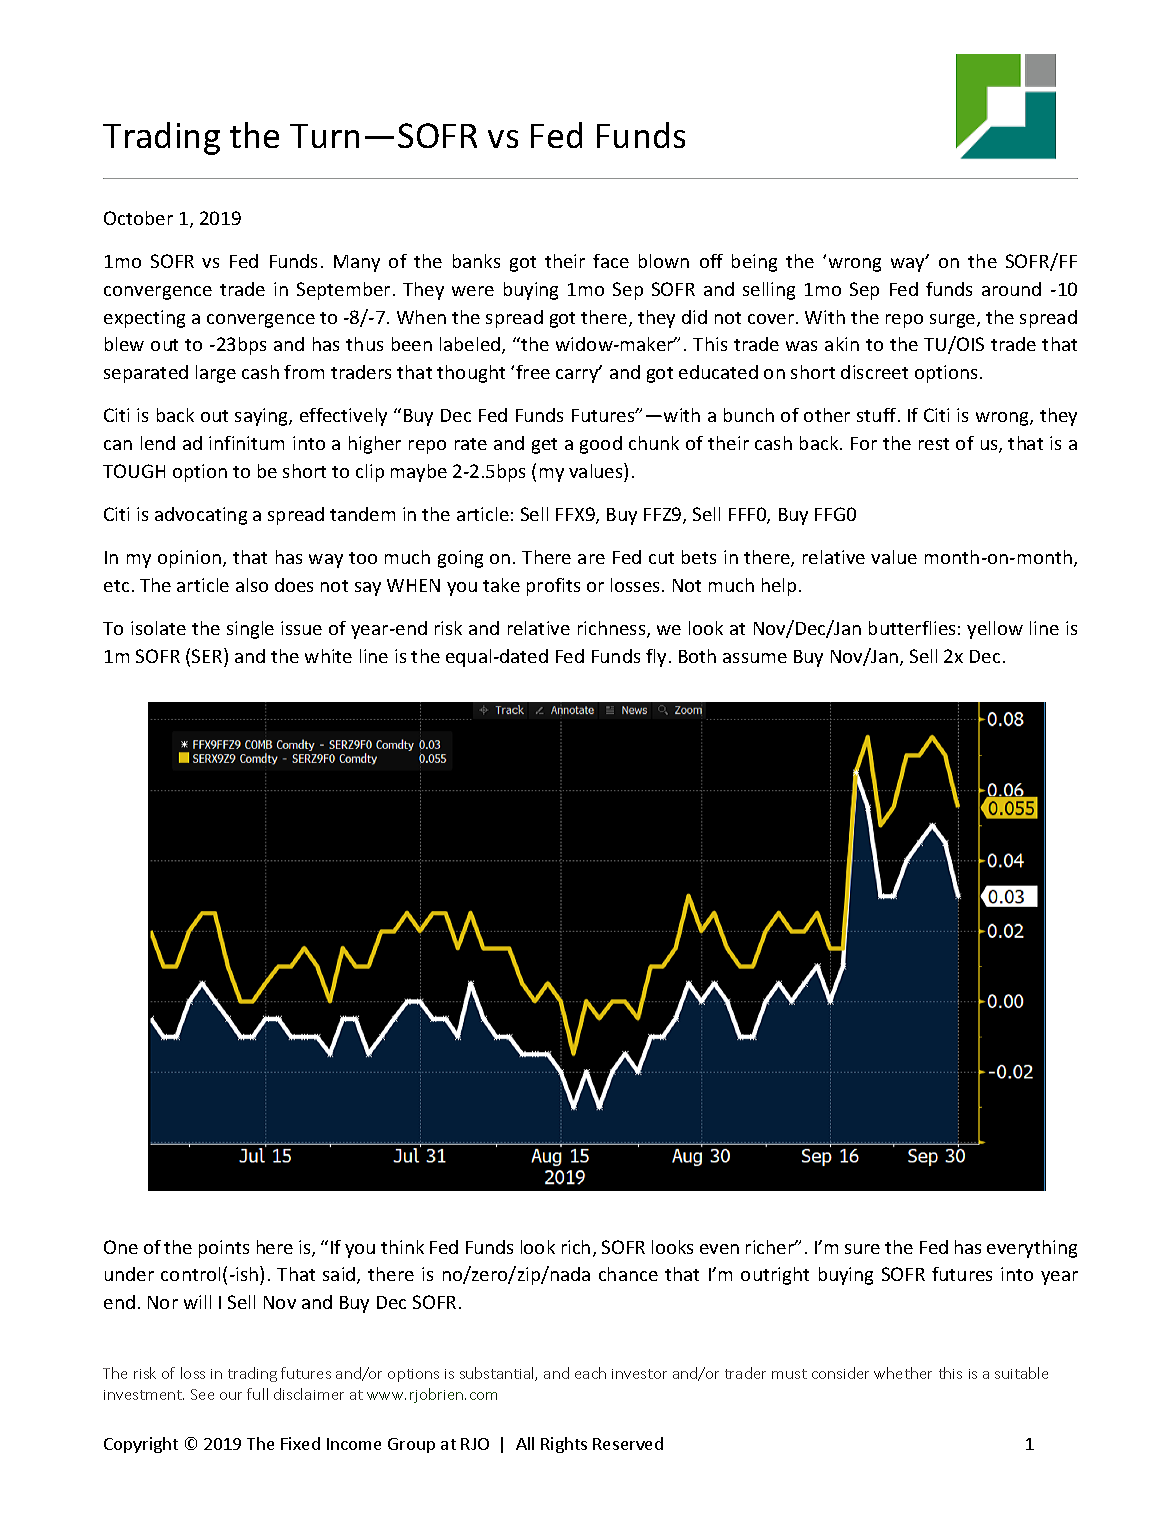 This screenshot has width=1173, height=1517. What do you see at coordinates (328, 656) in the screenshot?
I see `white` at bounding box center [328, 656].
